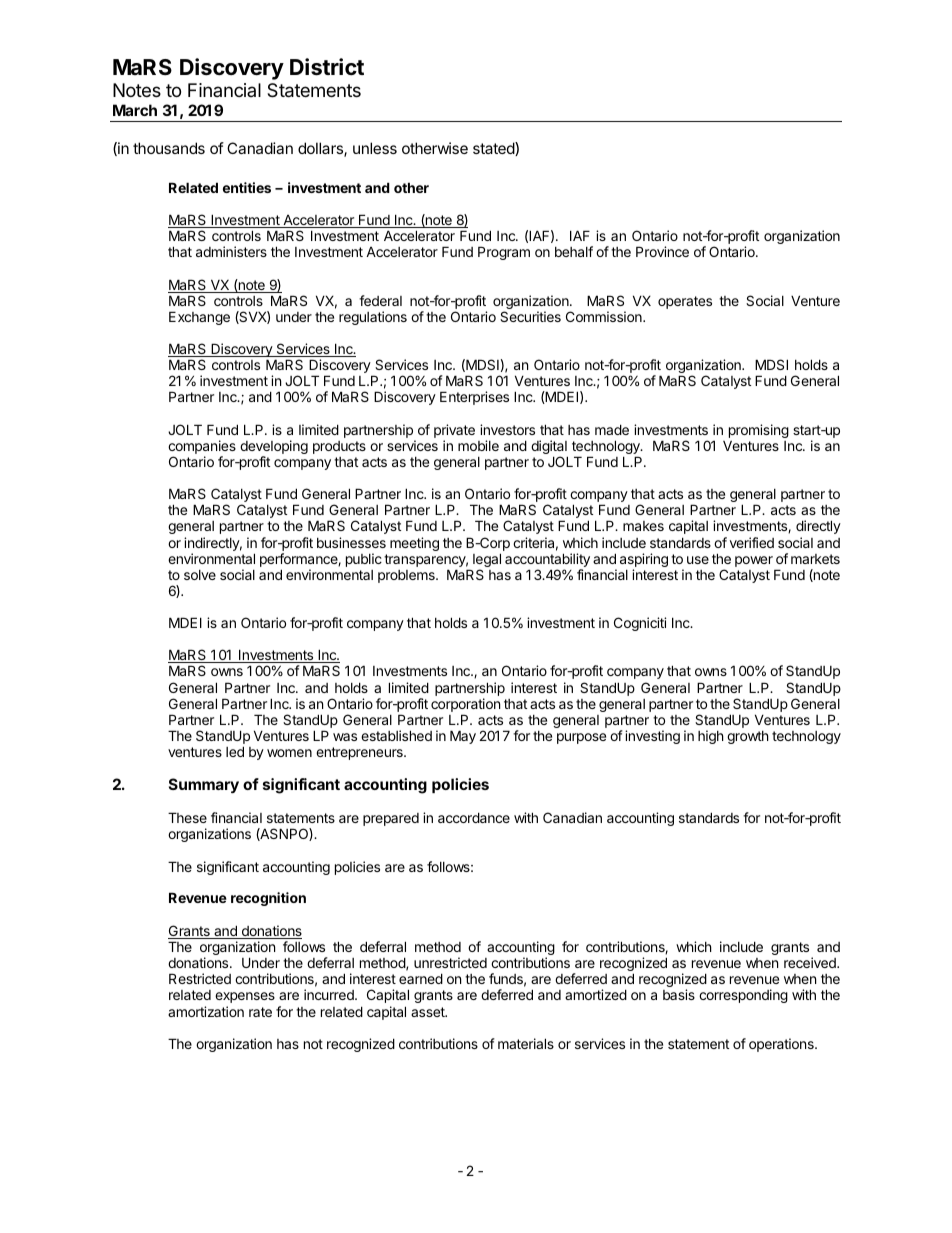 The image size is (952, 1233). I want to click on Exchange, so click(199, 318).
